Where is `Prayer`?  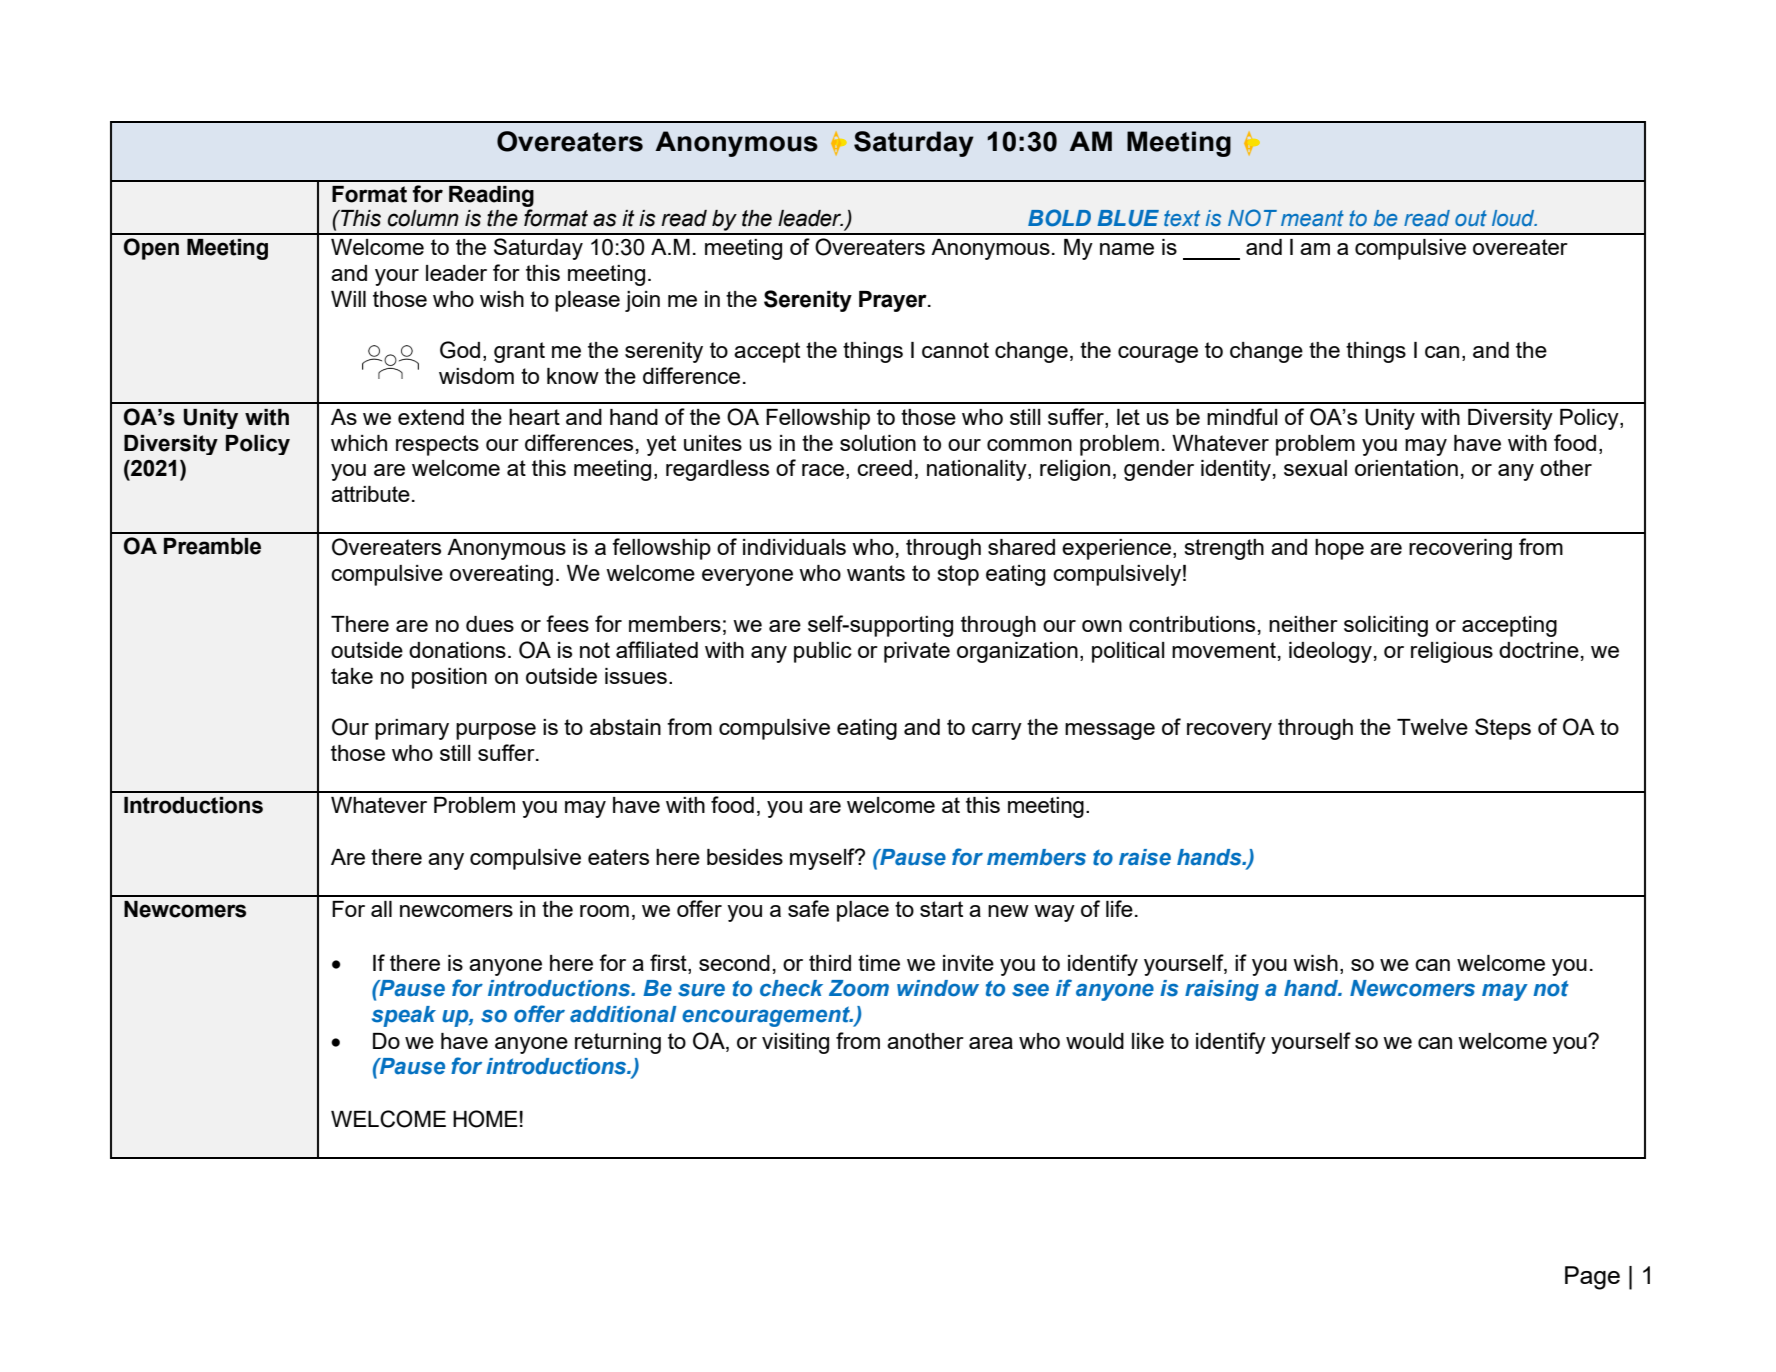 Prayer is located at coordinates (894, 301).
